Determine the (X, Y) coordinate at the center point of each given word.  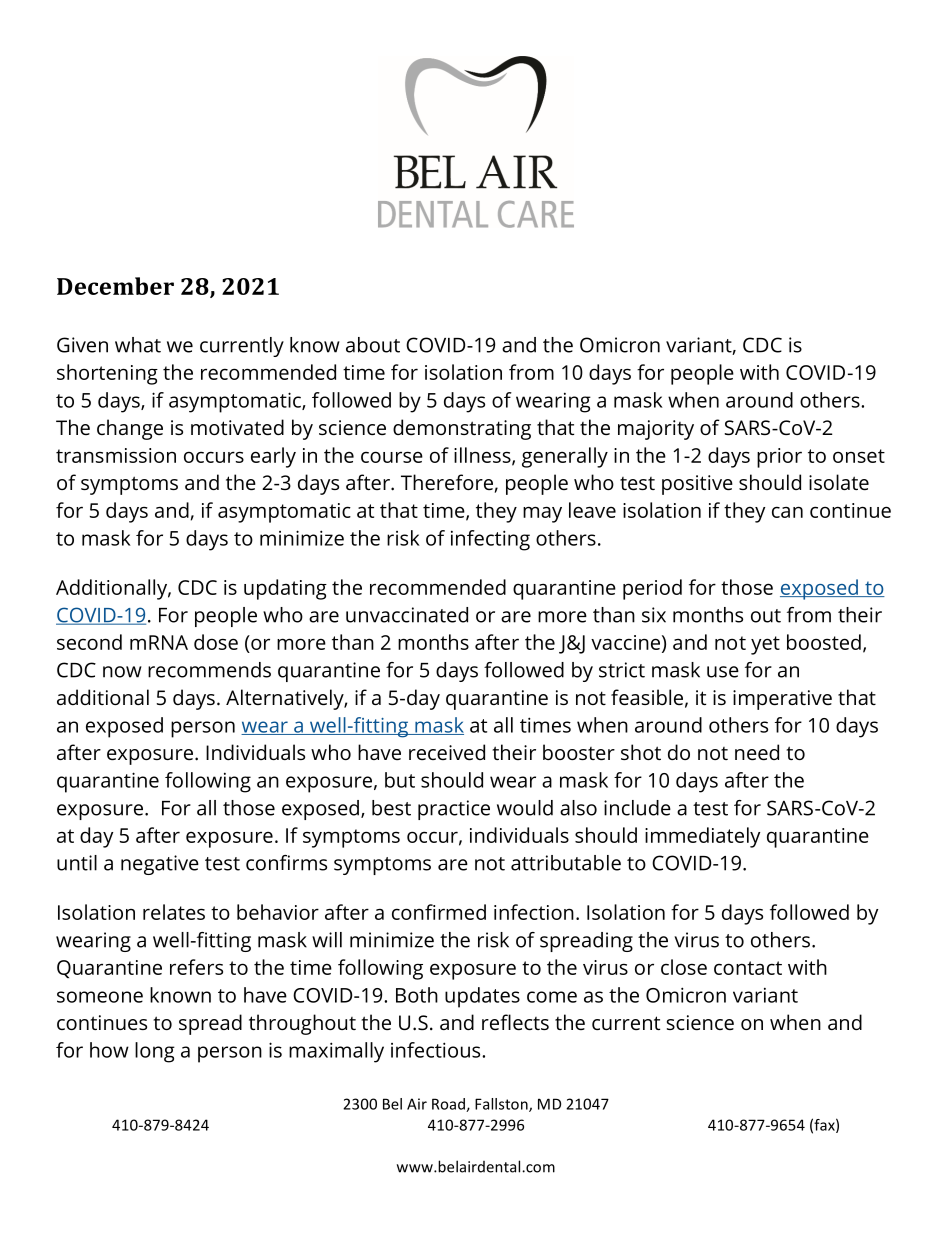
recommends (209, 670)
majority (656, 430)
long (155, 1052)
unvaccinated (407, 615)
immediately (702, 837)
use (723, 672)
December (115, 286)
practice (454, 810)
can (787, 512)
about (373, 345)
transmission (116, 455)
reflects (515, 1022)
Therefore (447, 482)
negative (160, 865)
